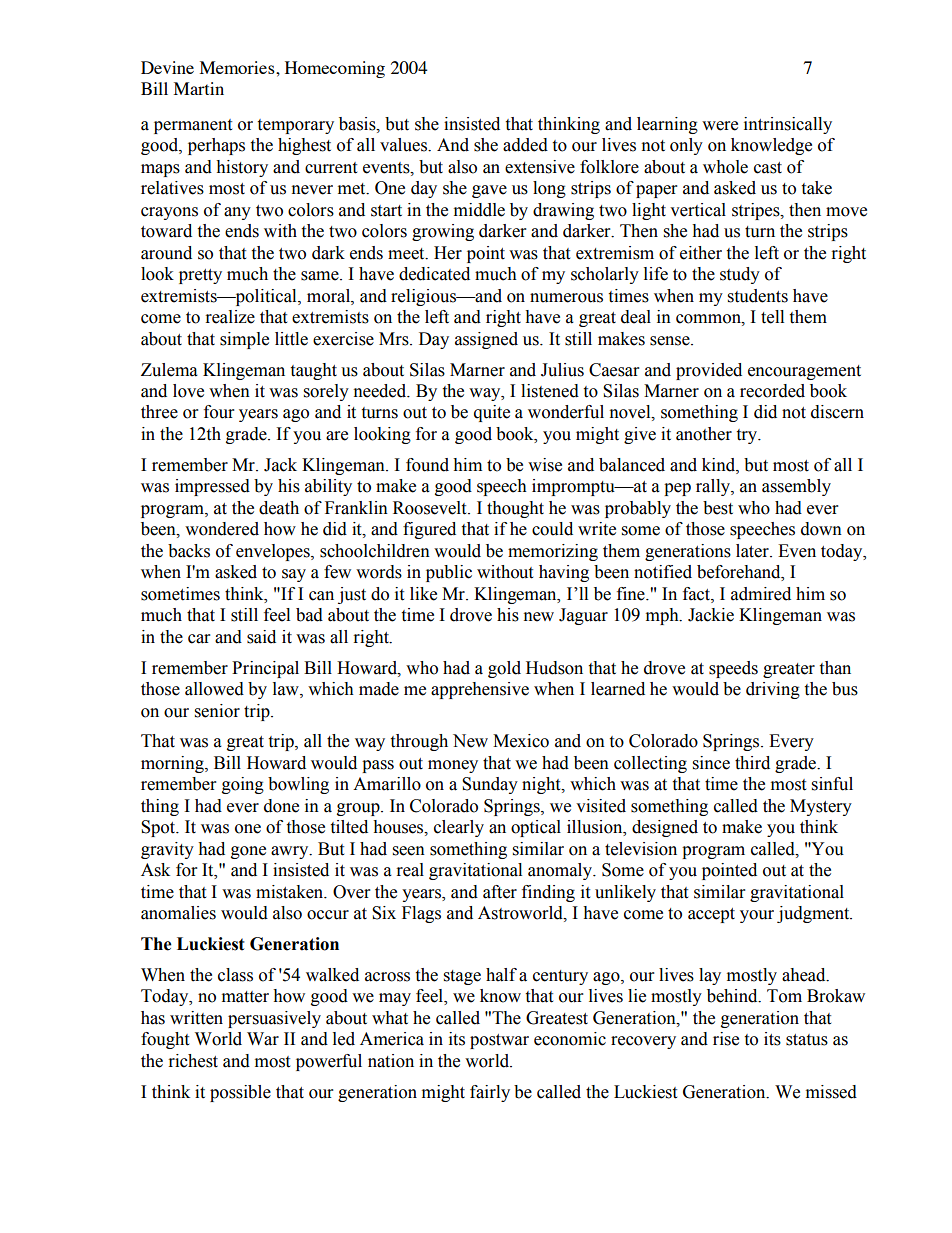 The width and height of the image is (952, 1233). What do you see at coordinates (199, 88) in the image?
I see `Martin` at bounding box center [199, 88].
